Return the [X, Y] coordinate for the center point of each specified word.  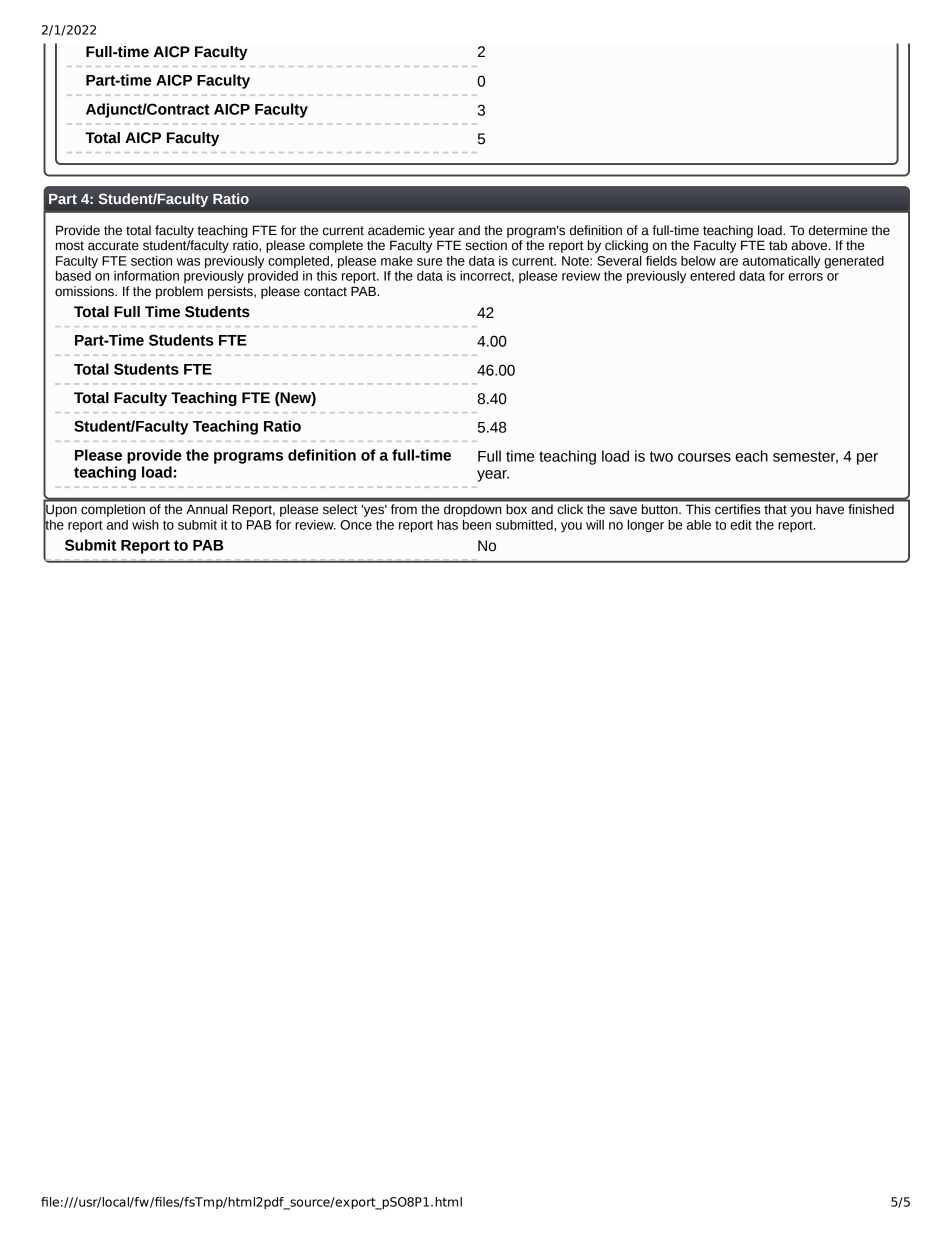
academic [396, 230]
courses [704, 457]
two [661, 456]
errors [805, 277]
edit [741, 525]
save [623, 510]
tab [778, 245]
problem [179, 292]
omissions [85, 291]
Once [356, 525]
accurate [113, 246]
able [699, 525]
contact [325, 292]
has [447, 525]
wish [145, 525]
